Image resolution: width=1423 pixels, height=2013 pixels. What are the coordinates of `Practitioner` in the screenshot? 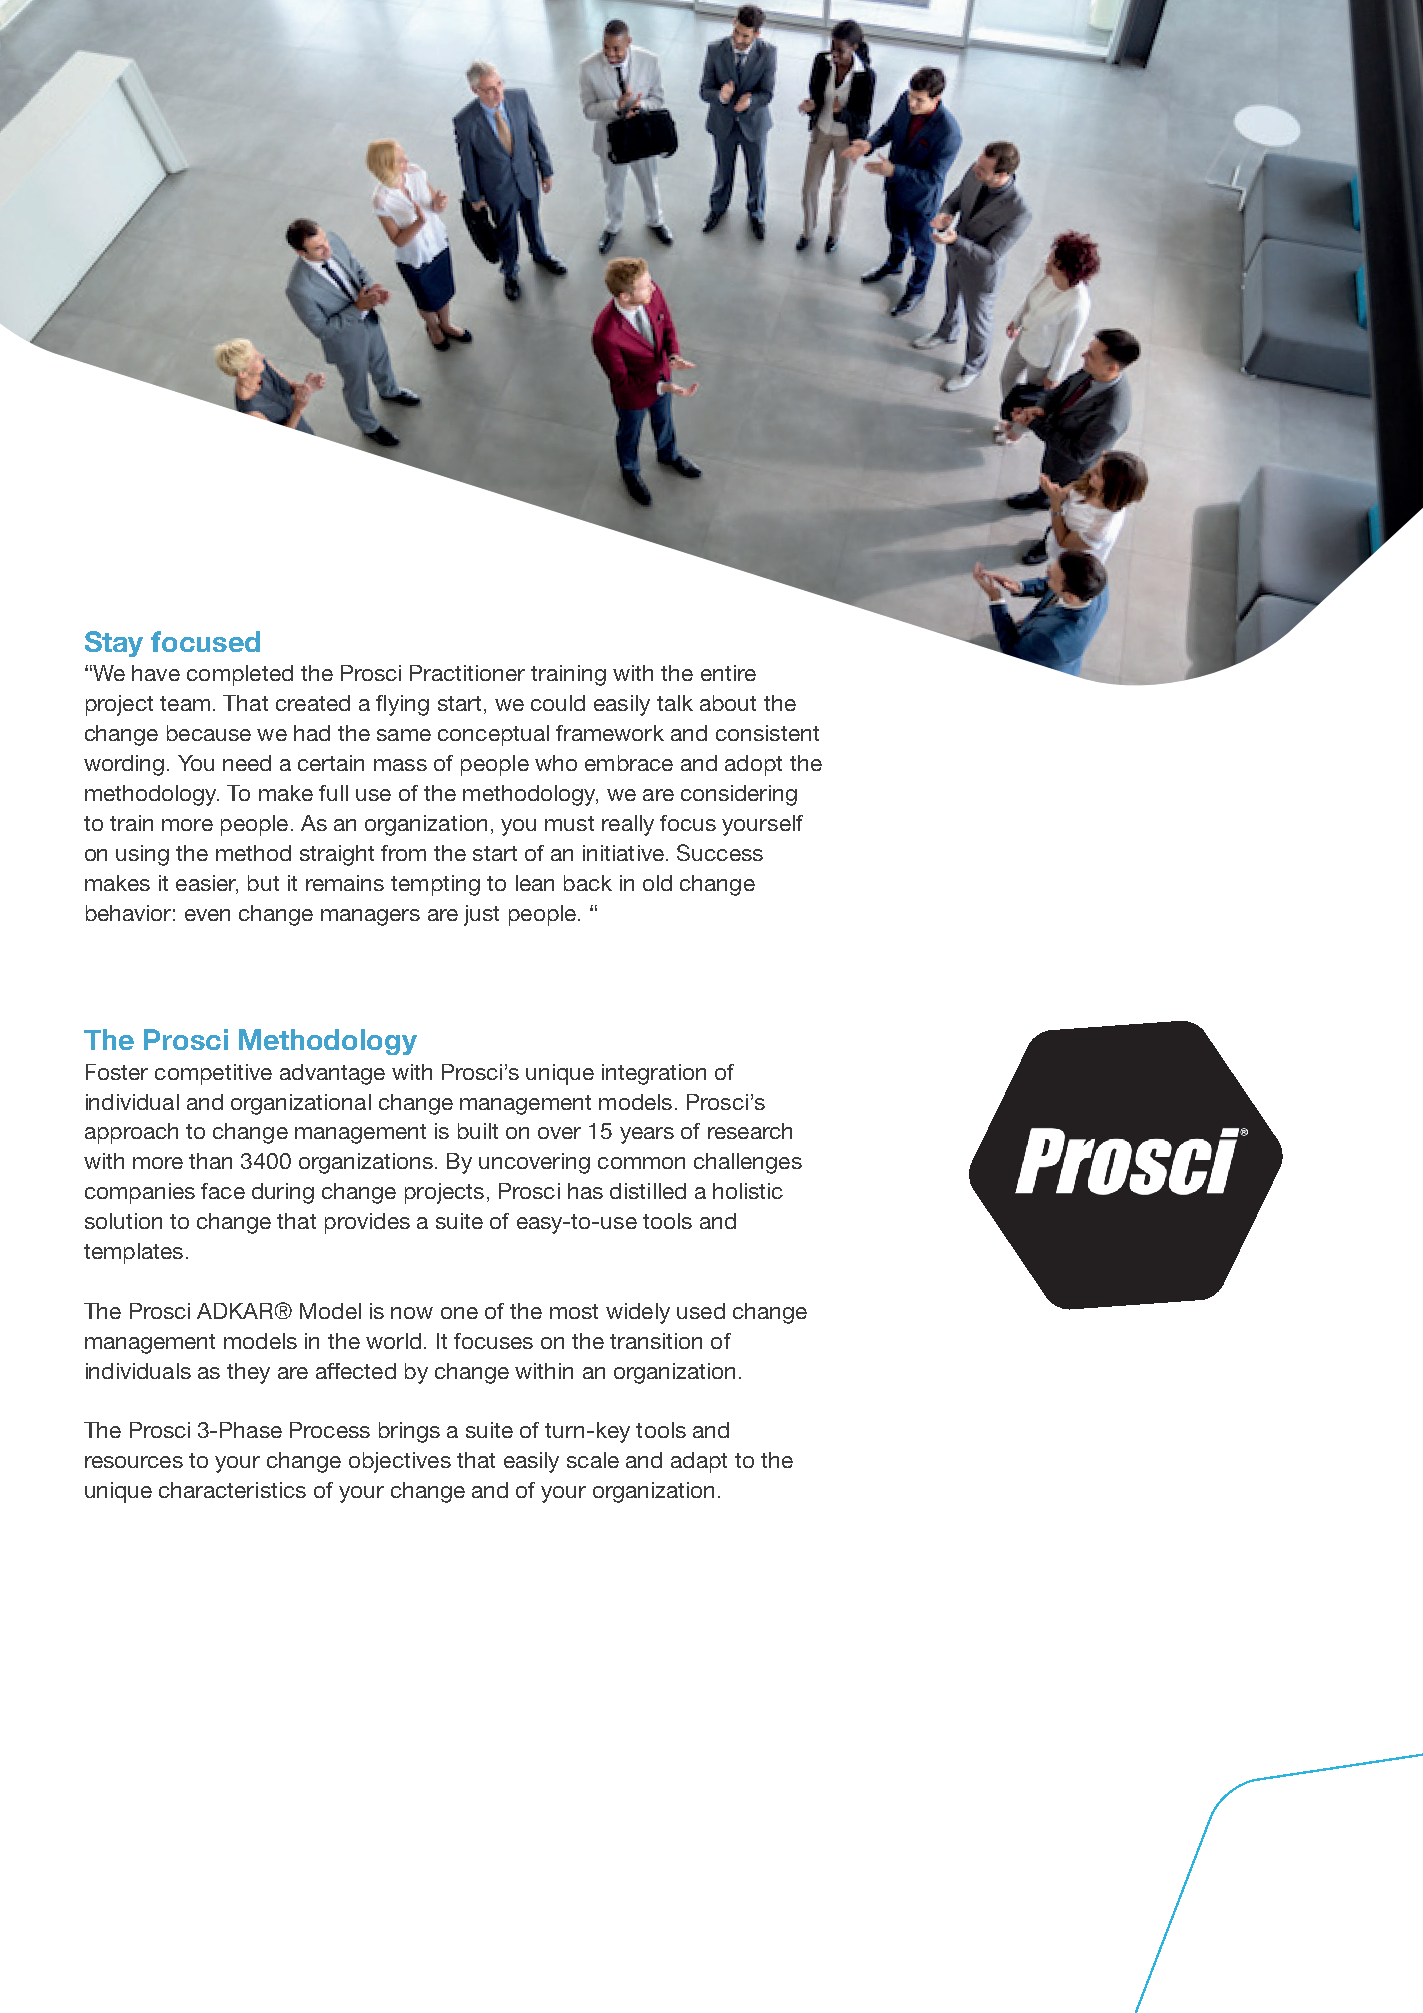 It's located at (467, 673).
